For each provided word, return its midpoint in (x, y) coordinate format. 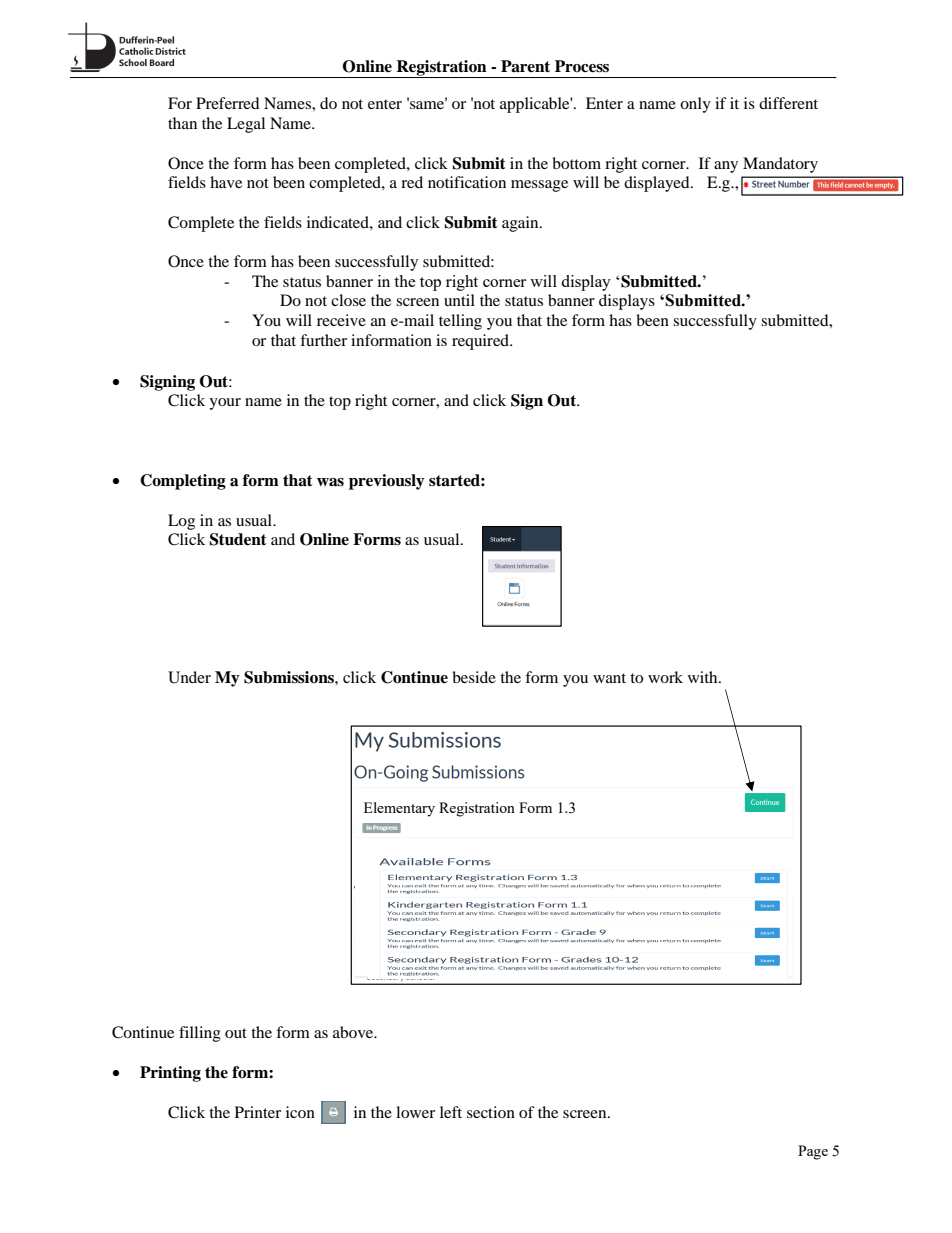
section (491, 1112)
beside (474, 677)
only (695, 105)
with (704, 677)
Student (238, 539)
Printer (258, 1112)
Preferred (228, 103)
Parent (525, 66)
